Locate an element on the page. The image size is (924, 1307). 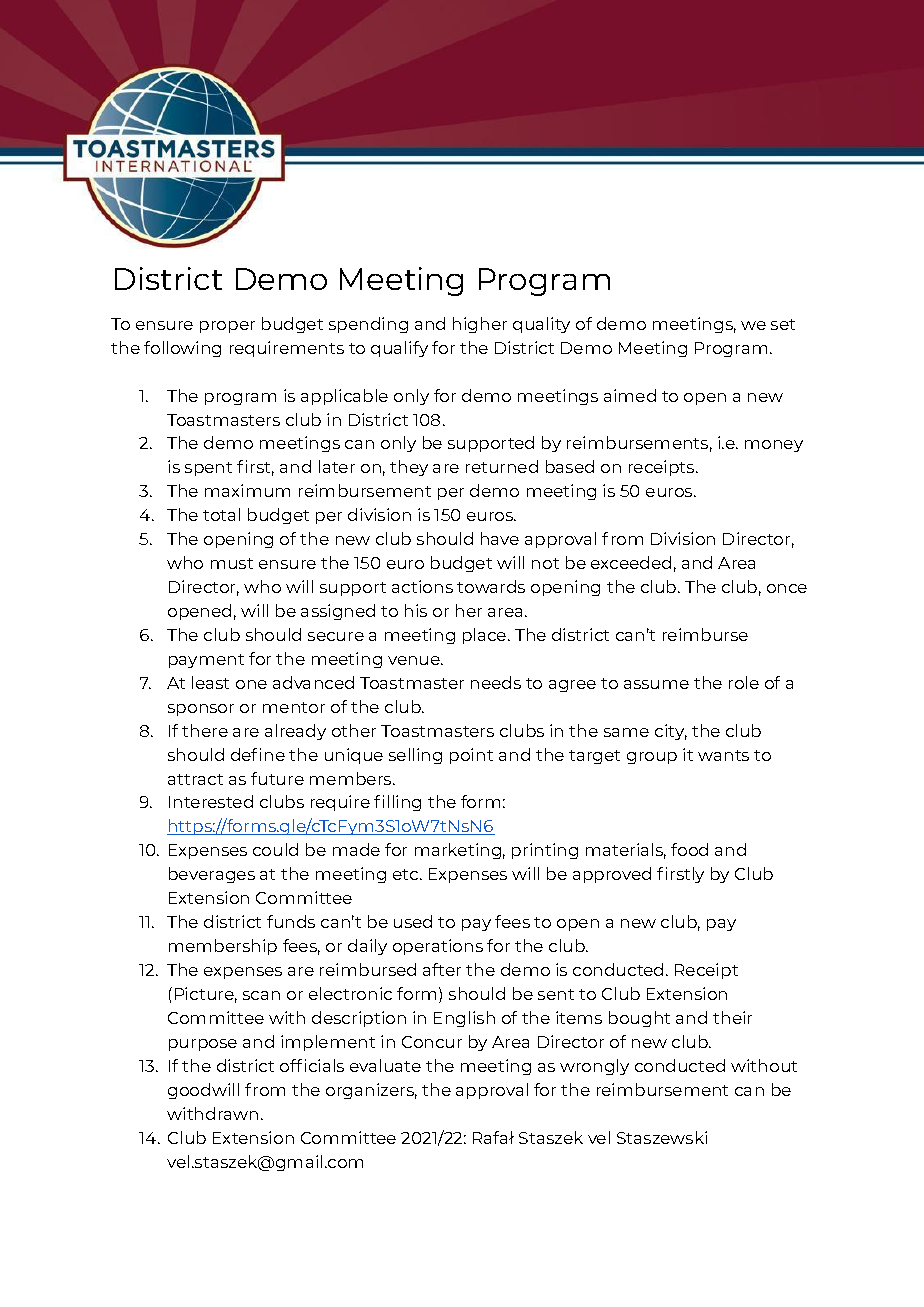
payment is located at coordinates (206, 661).
